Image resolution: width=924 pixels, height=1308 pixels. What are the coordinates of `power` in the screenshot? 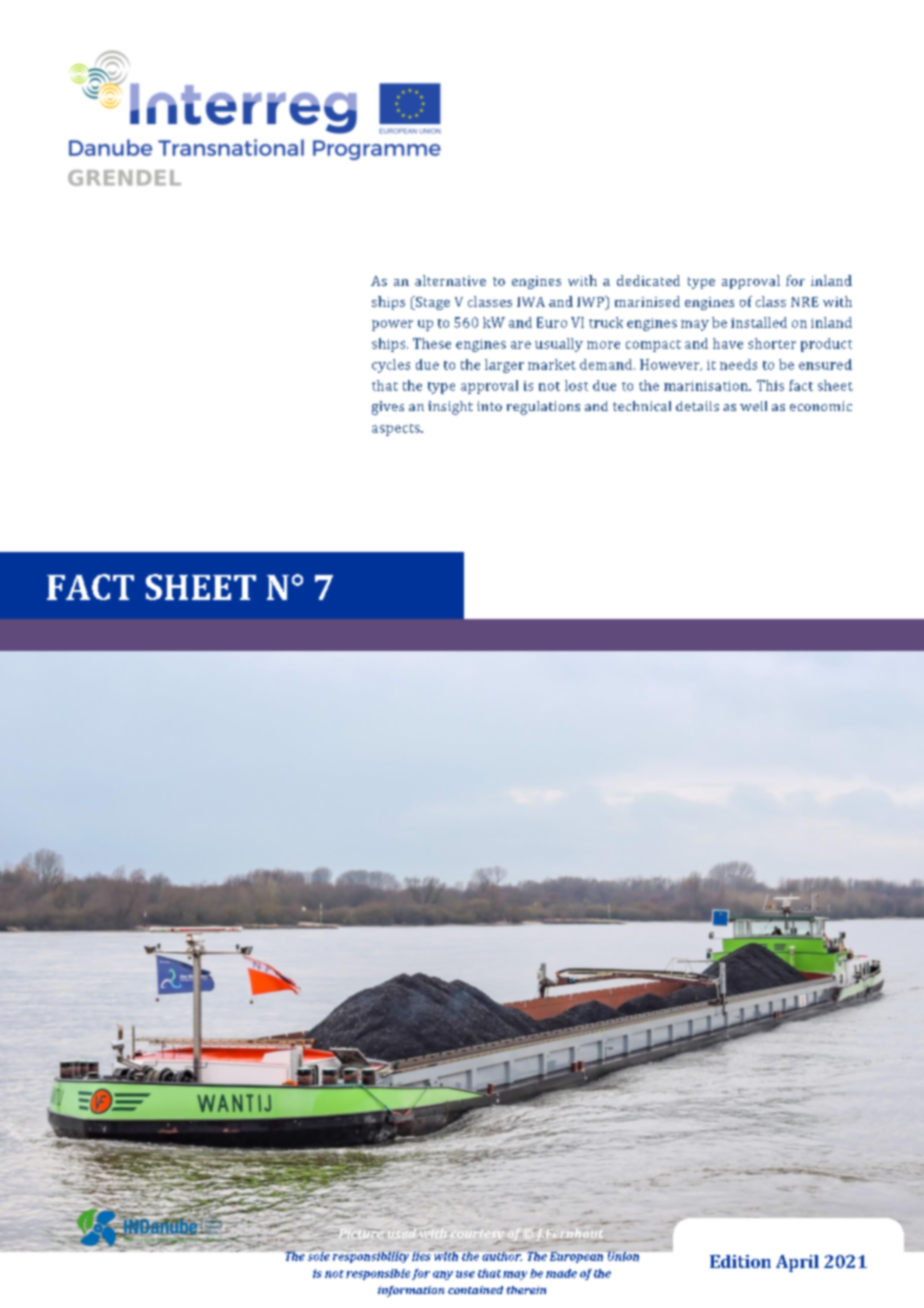 It's located at (392, 325).
